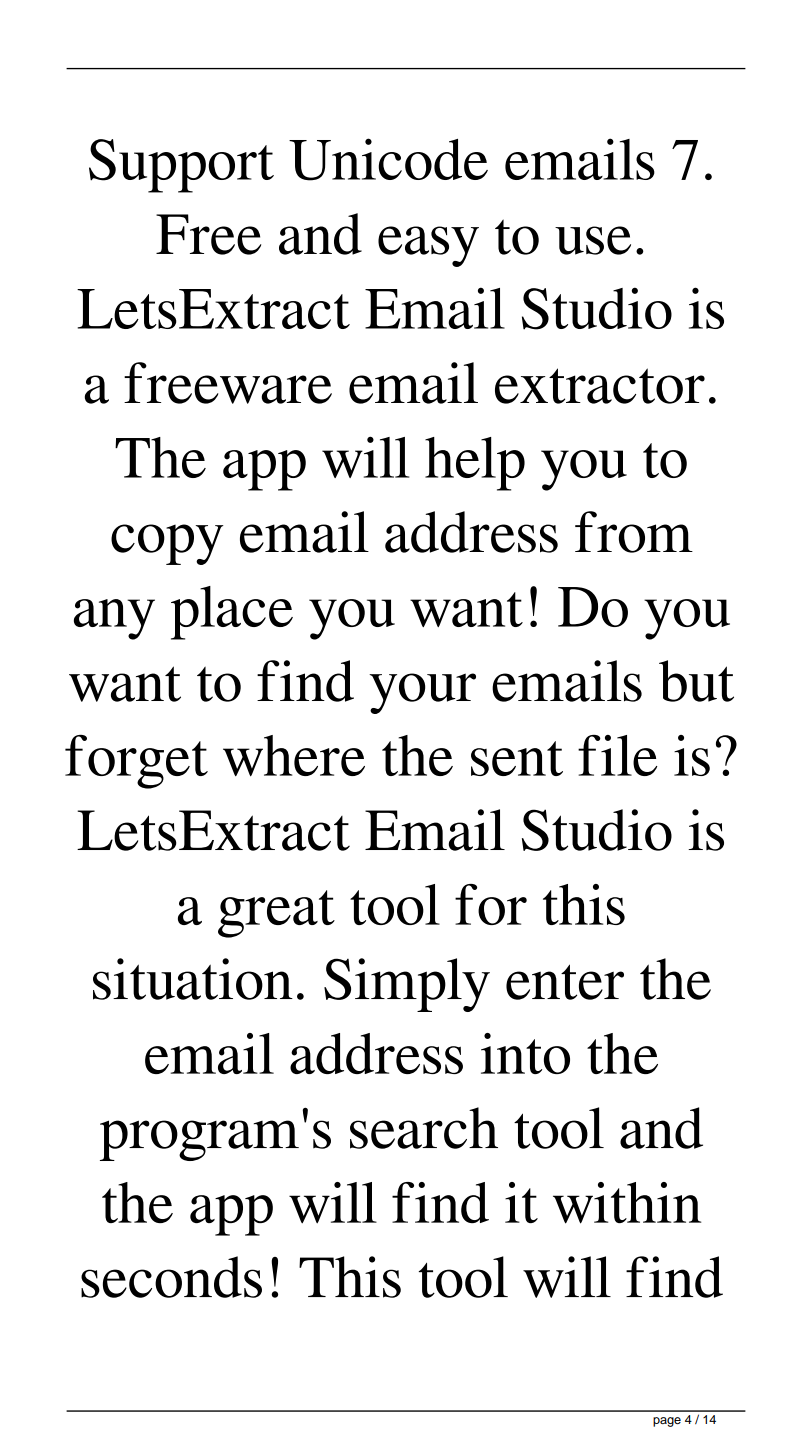 The height and width of the page is (1456, 812). Describe the element at coordinates (407, 985) in the page. I see `Simply` at that location.
